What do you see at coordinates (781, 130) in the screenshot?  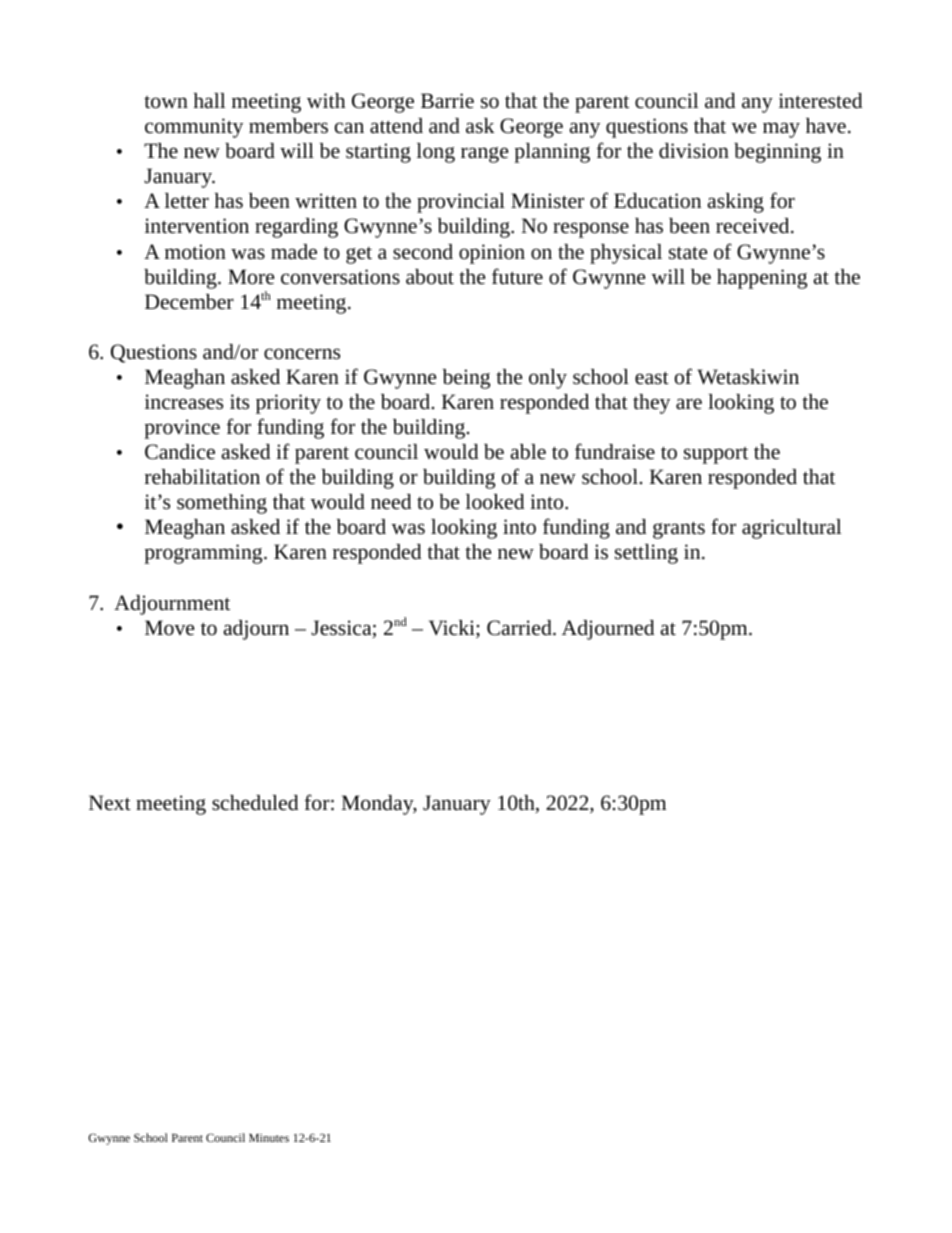 I see `may` at bounding box center [781, 130].
